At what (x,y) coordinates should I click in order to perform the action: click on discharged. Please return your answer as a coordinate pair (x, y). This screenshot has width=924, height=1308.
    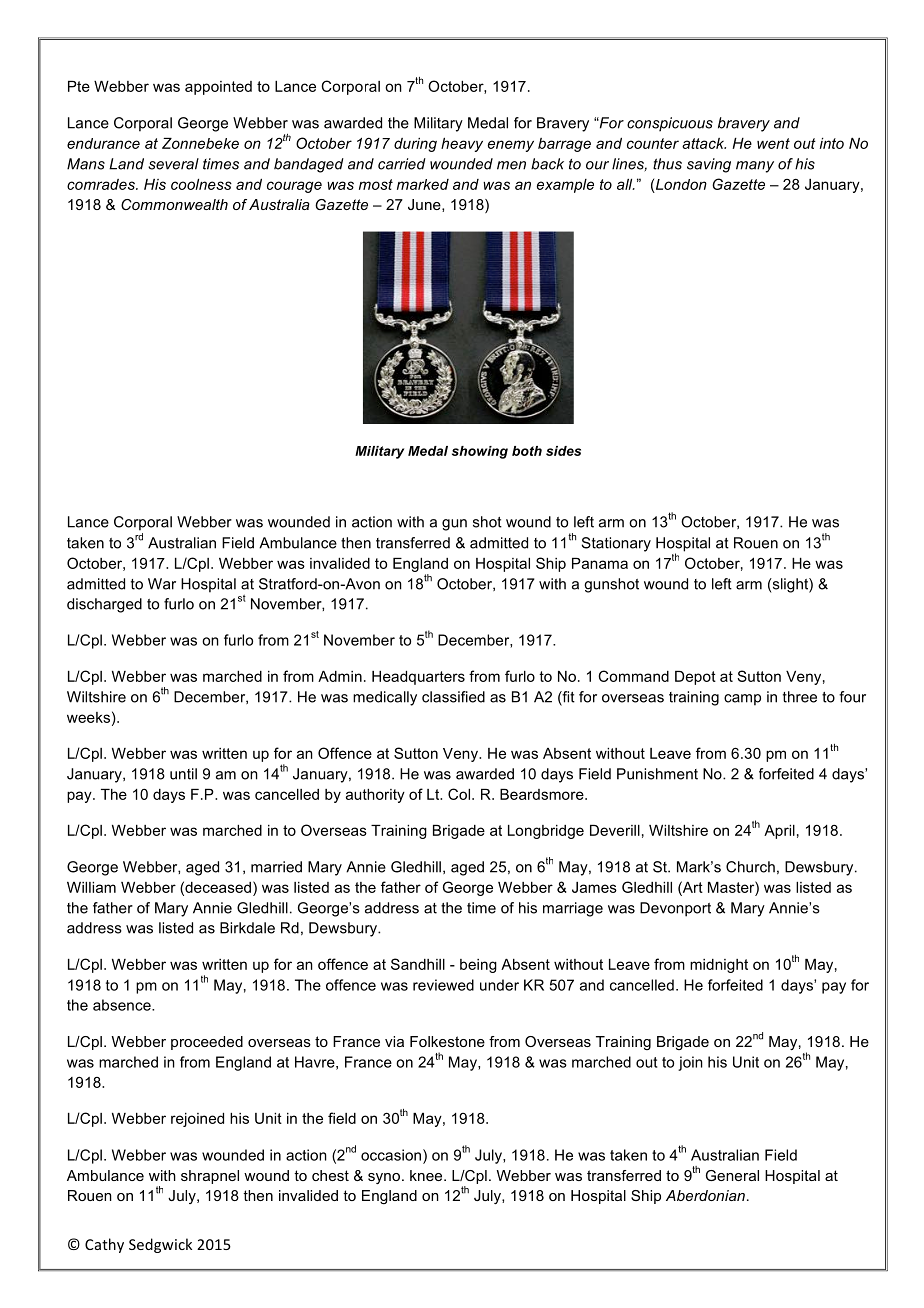
    Looking at the image, I should click on (104, 605).
